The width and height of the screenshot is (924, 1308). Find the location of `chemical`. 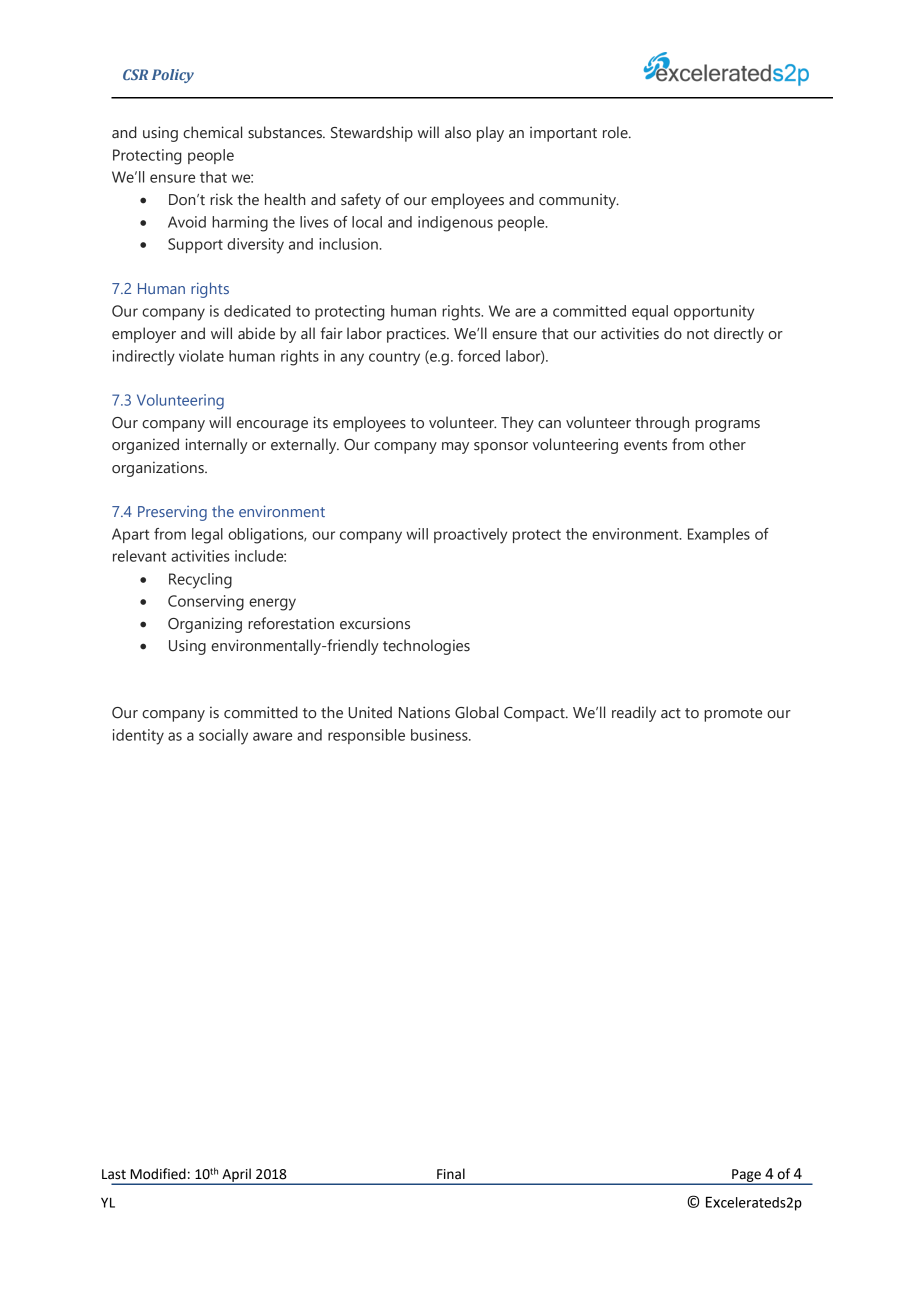

chemical is located at coordinates (212, 132).
